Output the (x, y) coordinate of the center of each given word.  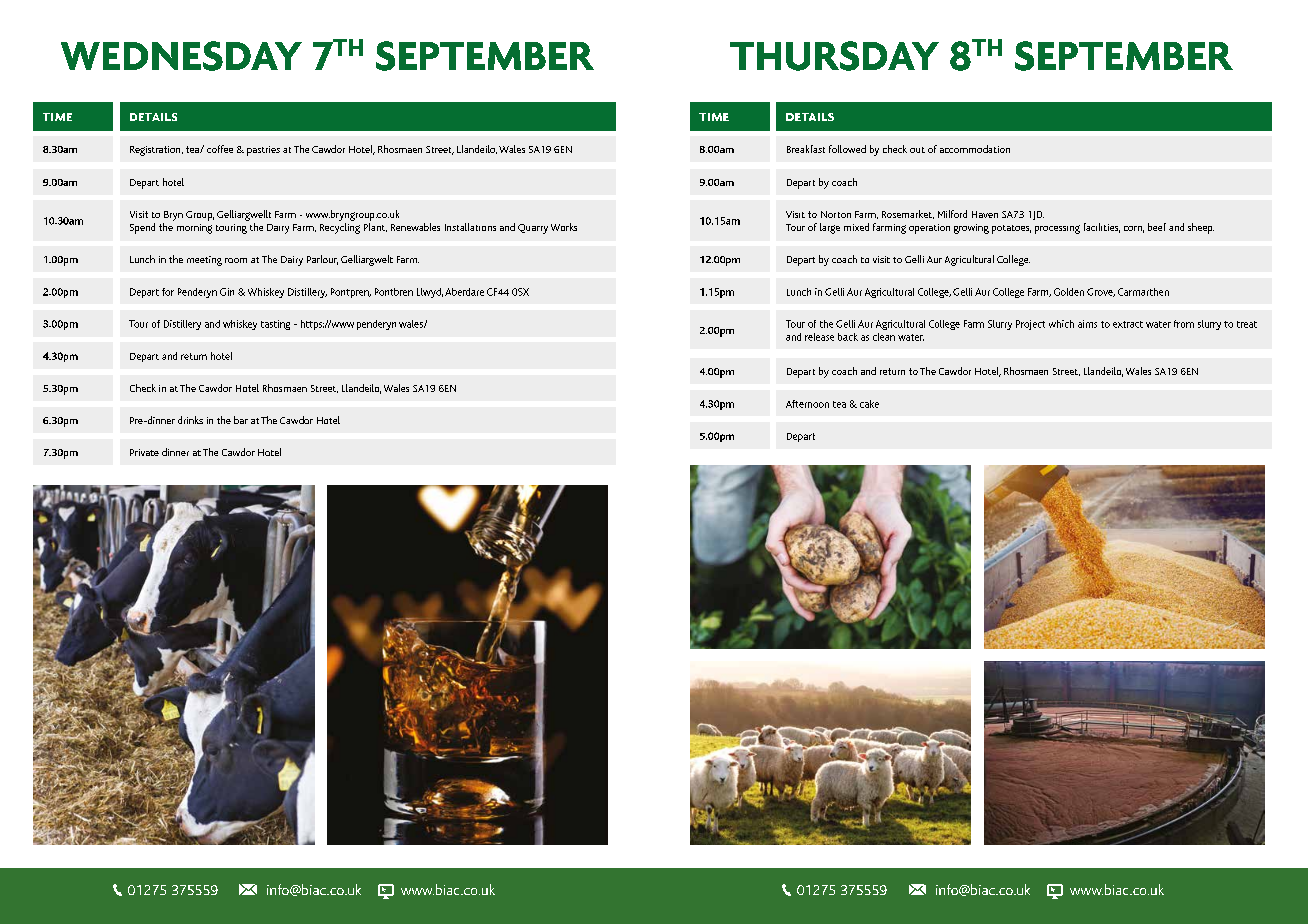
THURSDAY (834, 56)
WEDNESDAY (181, 56)
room (236, 260)
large (830, 228)
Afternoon (807, 404)
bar (241, 420)
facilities (1102, 228)
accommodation (975, 149)
